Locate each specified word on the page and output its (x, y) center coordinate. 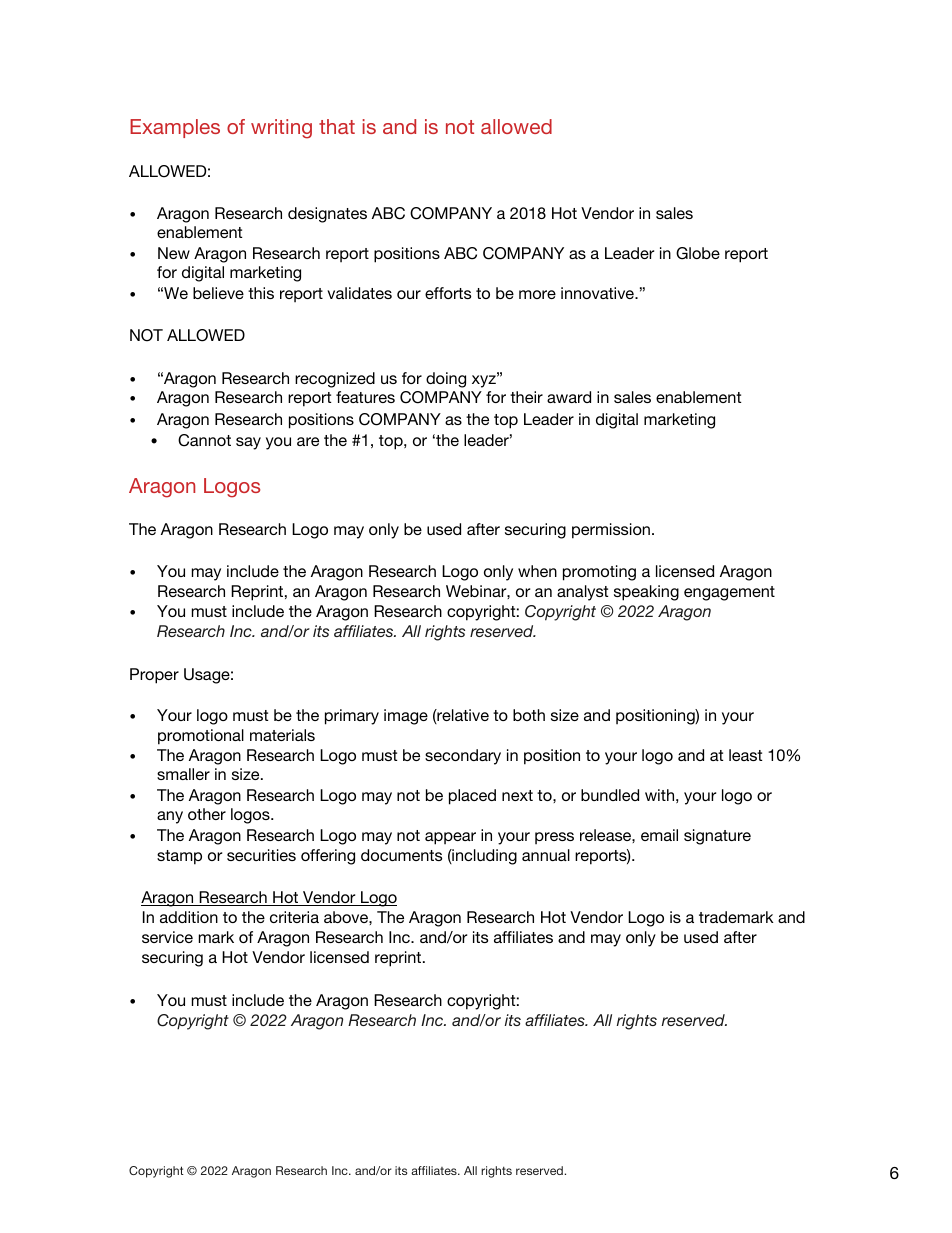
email (659, 835)
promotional (201, 737)
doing (446, 380)
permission (611, 531)
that (337, 126)
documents (401, 855)
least (745, 755)
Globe (698, 253)
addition (189, 917)
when (537, 571)
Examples (175, 128)
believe (218, 293)
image (406, 717)
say (248, 443)
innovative (598, 293)
